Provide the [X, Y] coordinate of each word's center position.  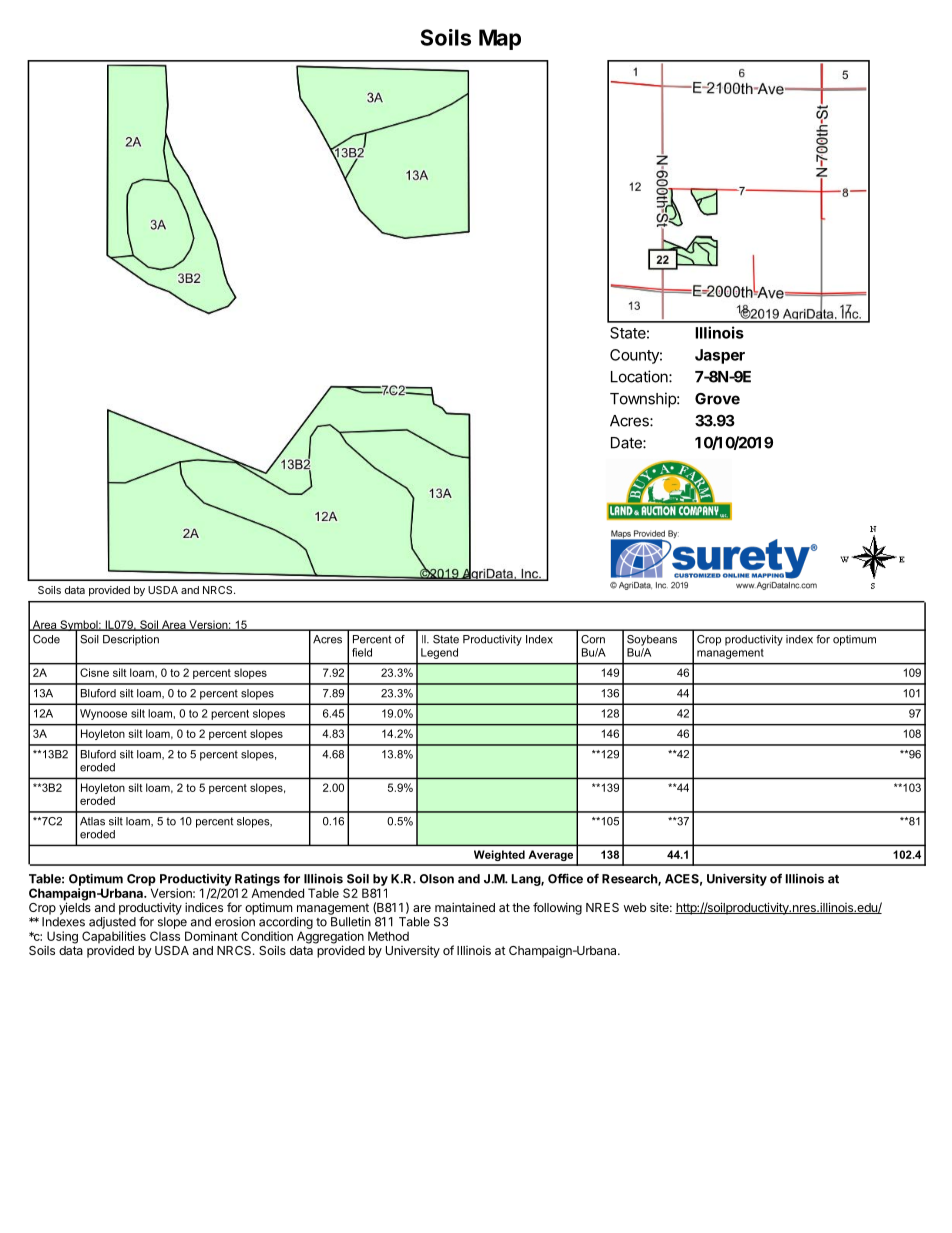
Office [565, 878]
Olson [437, 879]
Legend [439, 653]
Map [500, 39]
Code [46, 639]
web [635, 907]
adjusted [112, 923]
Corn [593, 639]
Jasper [720, 356]
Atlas [92, 821]
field [362, 652]
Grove [717, 399]
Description [131, 640]
